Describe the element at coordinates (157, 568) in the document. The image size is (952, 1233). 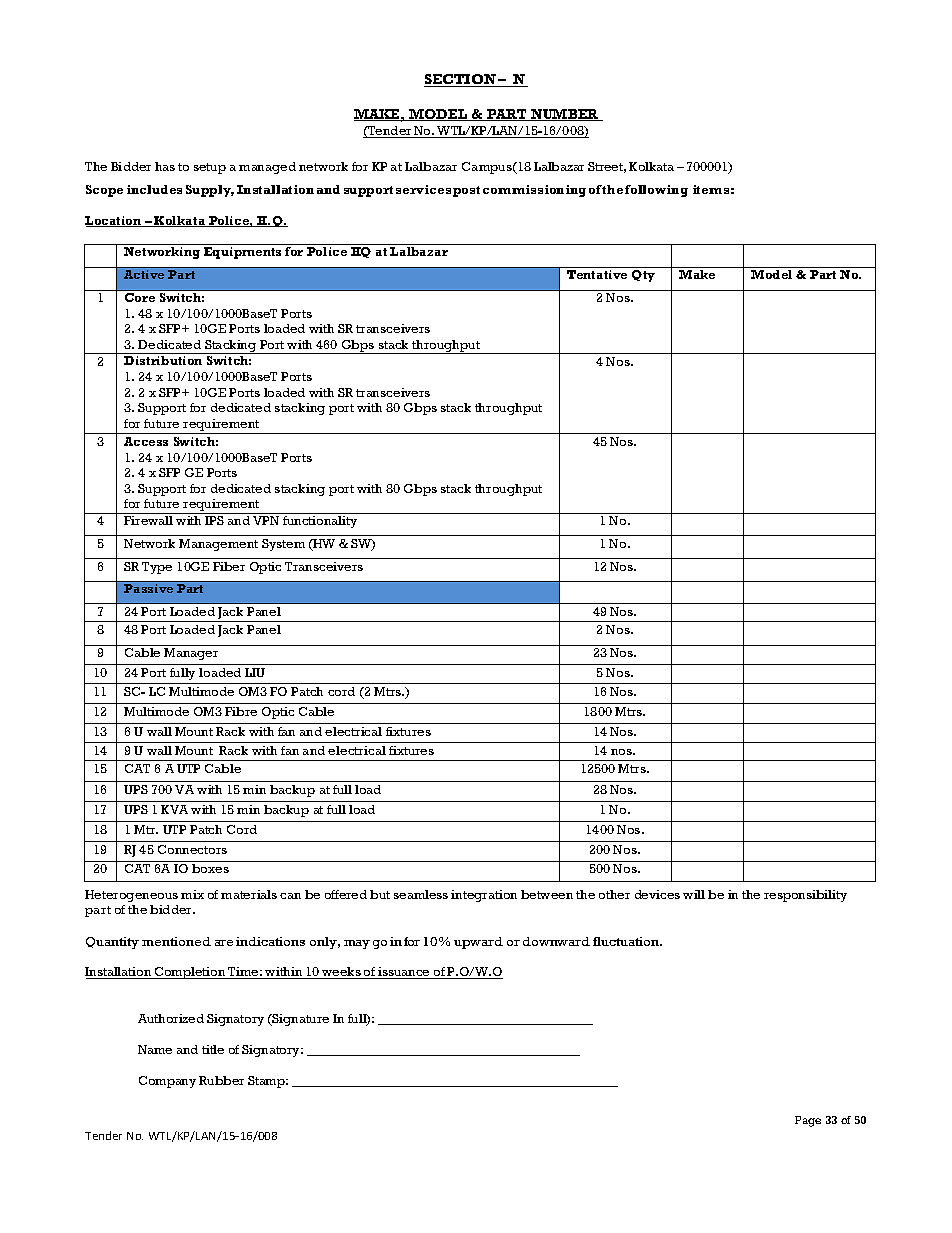
I see `Type` at that location.
